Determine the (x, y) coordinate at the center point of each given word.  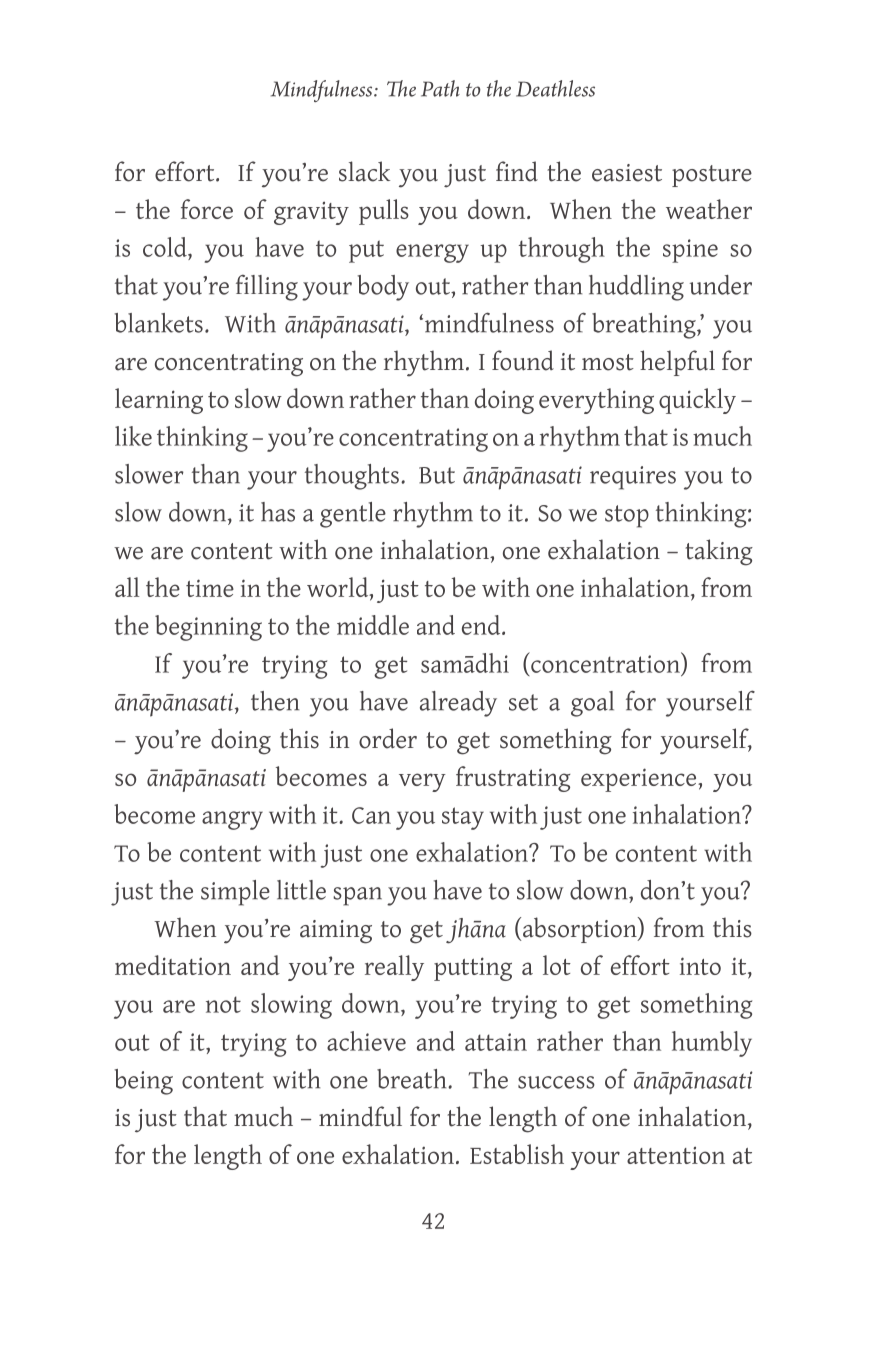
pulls (384, 212)
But (437, 475)
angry (232, 820)
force (207, 209)
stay (463, 818)
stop (627, 516)
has (278, 512)
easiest (627, 173)
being (143, 1082)
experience (640, 780)
